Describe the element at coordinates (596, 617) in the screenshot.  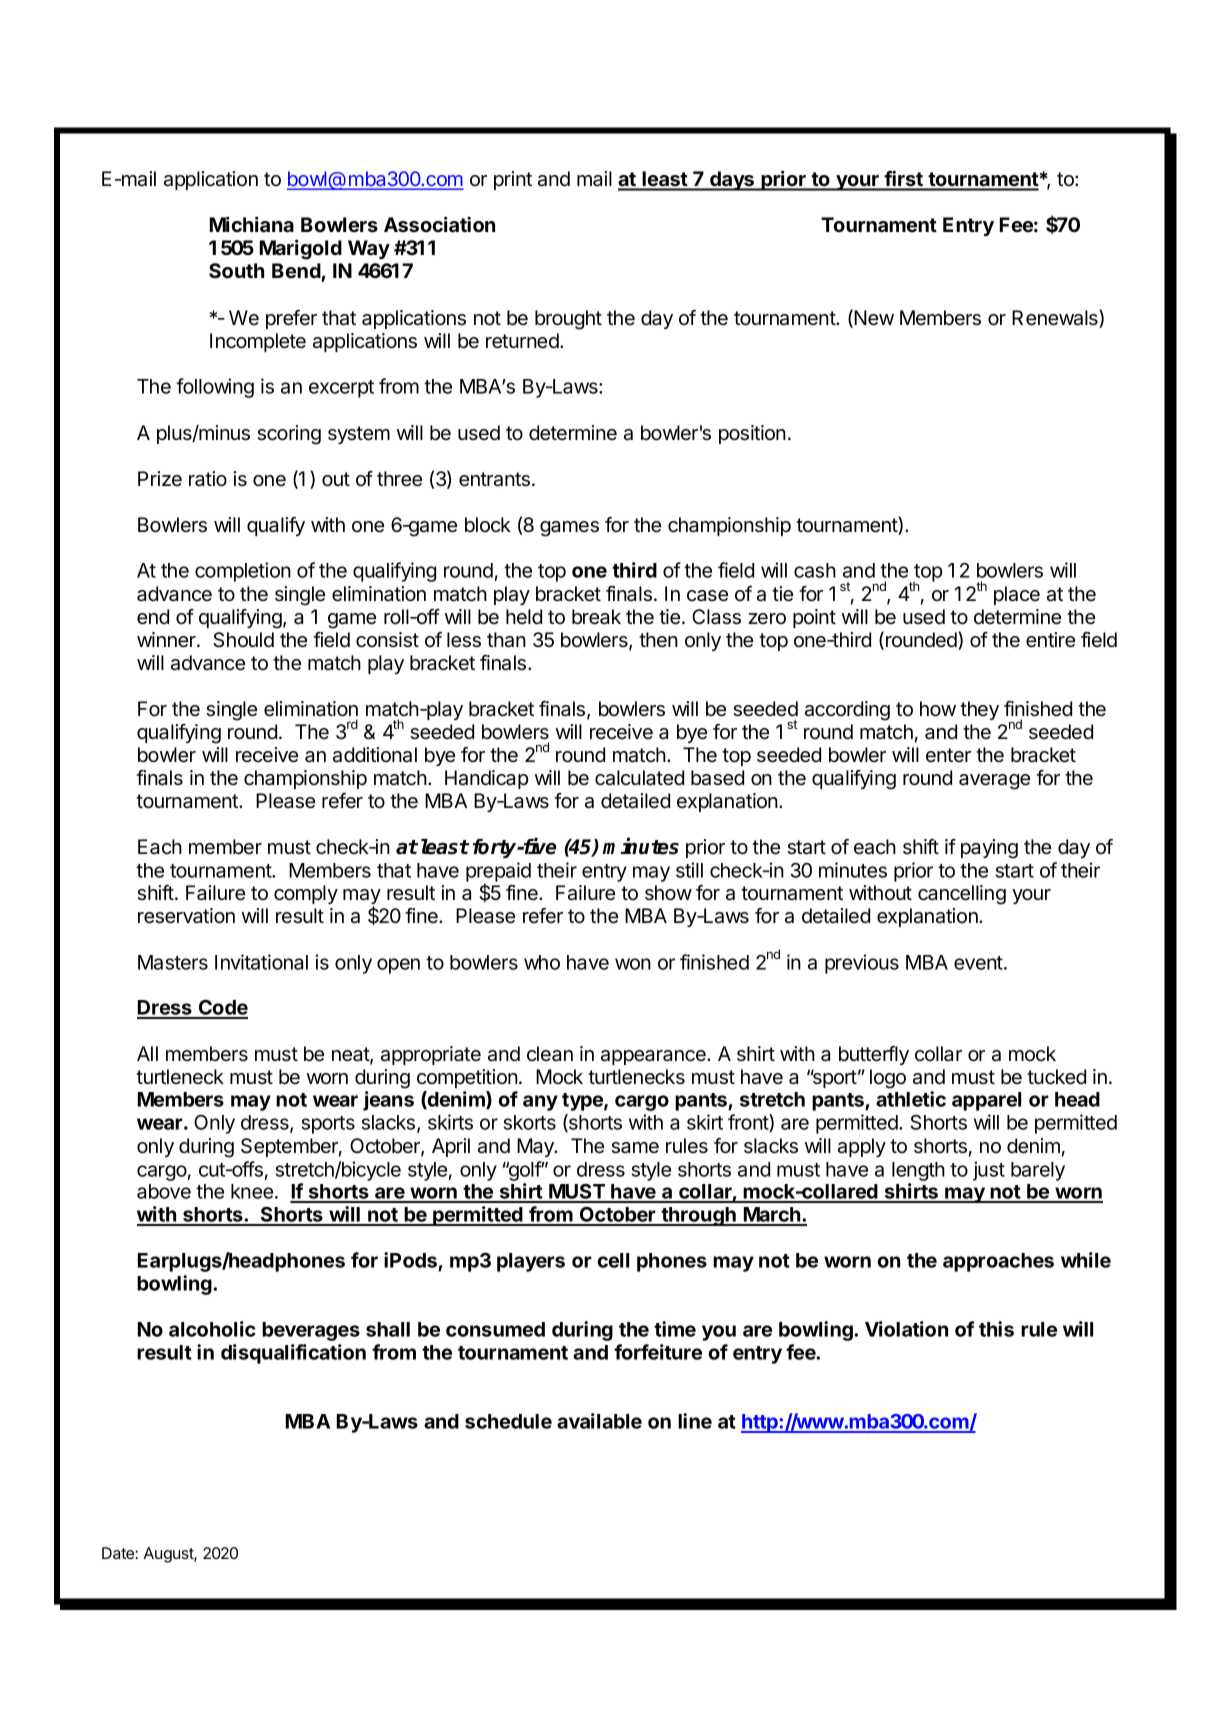
I see `break` at that location.
